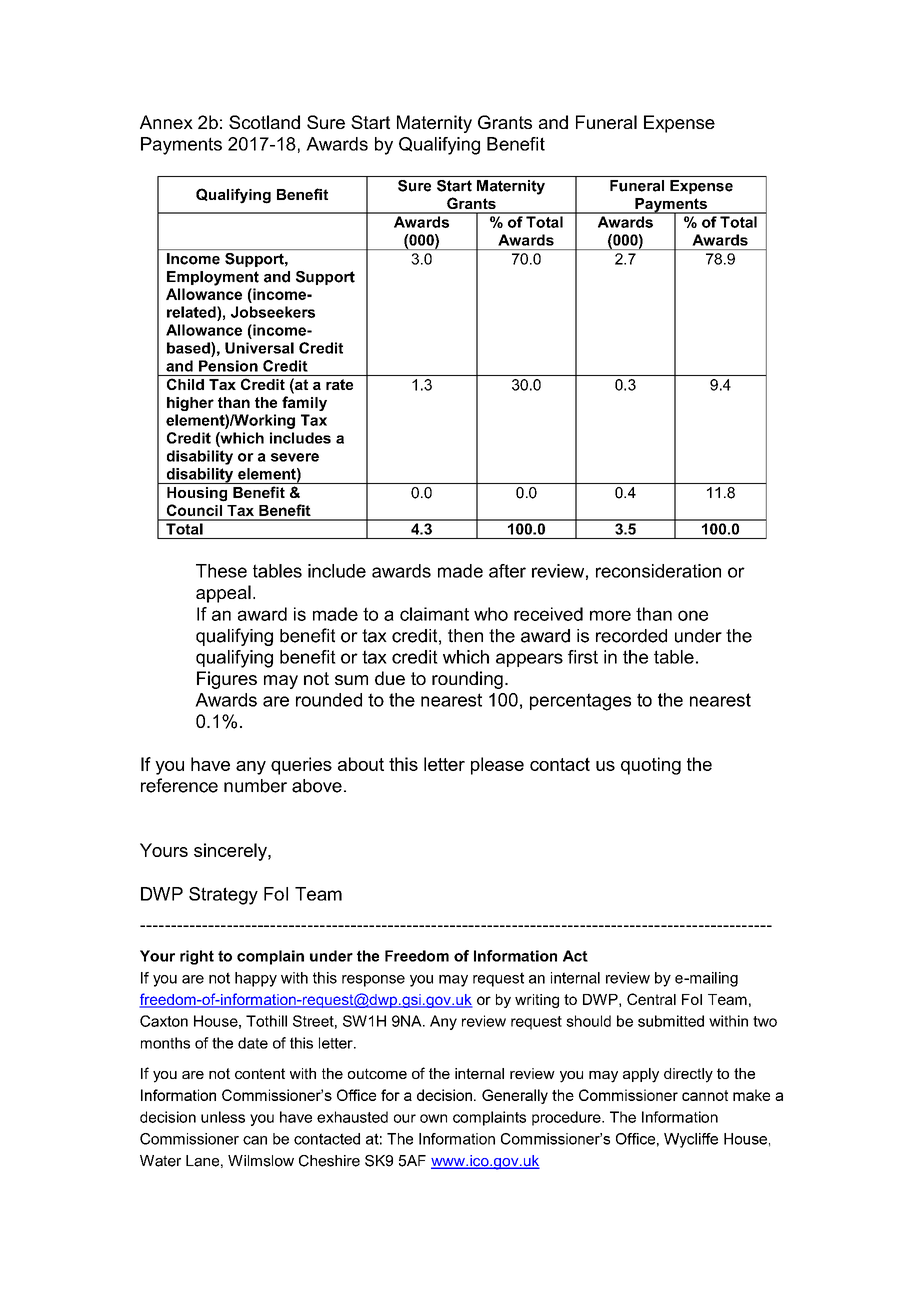 The image size is (924, 1308). I want to click on family, so click(304, 403).
